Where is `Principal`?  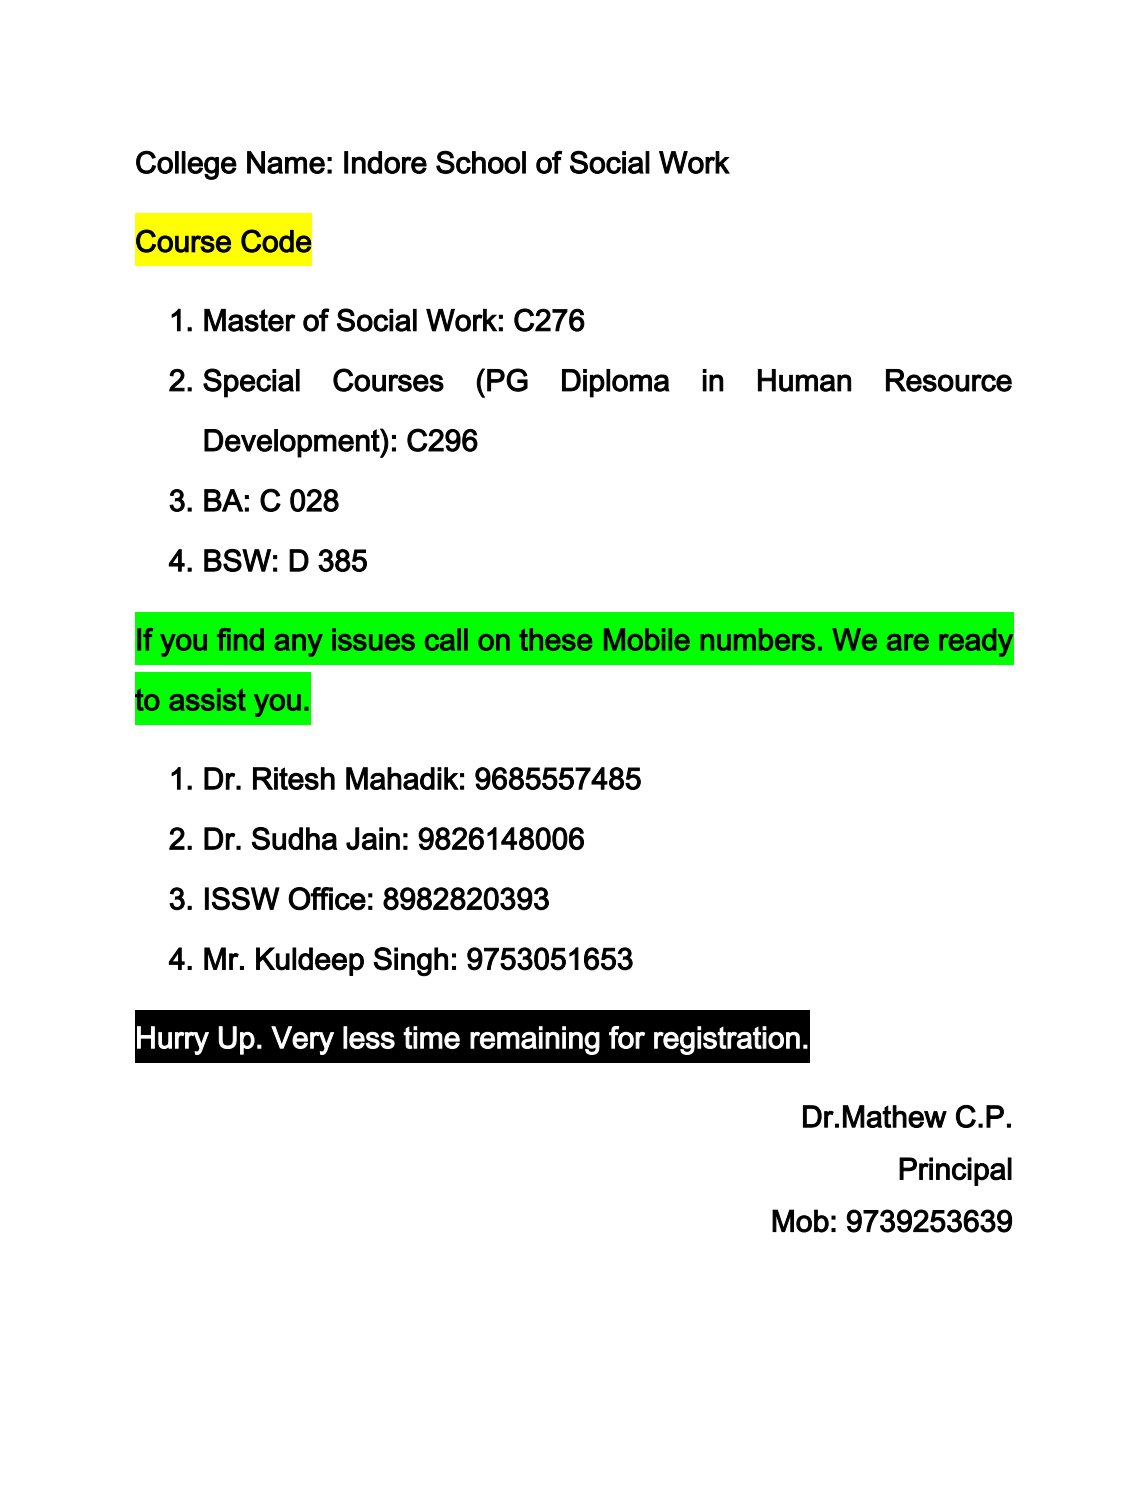
Principal is located at coordinates (955, 1171).
